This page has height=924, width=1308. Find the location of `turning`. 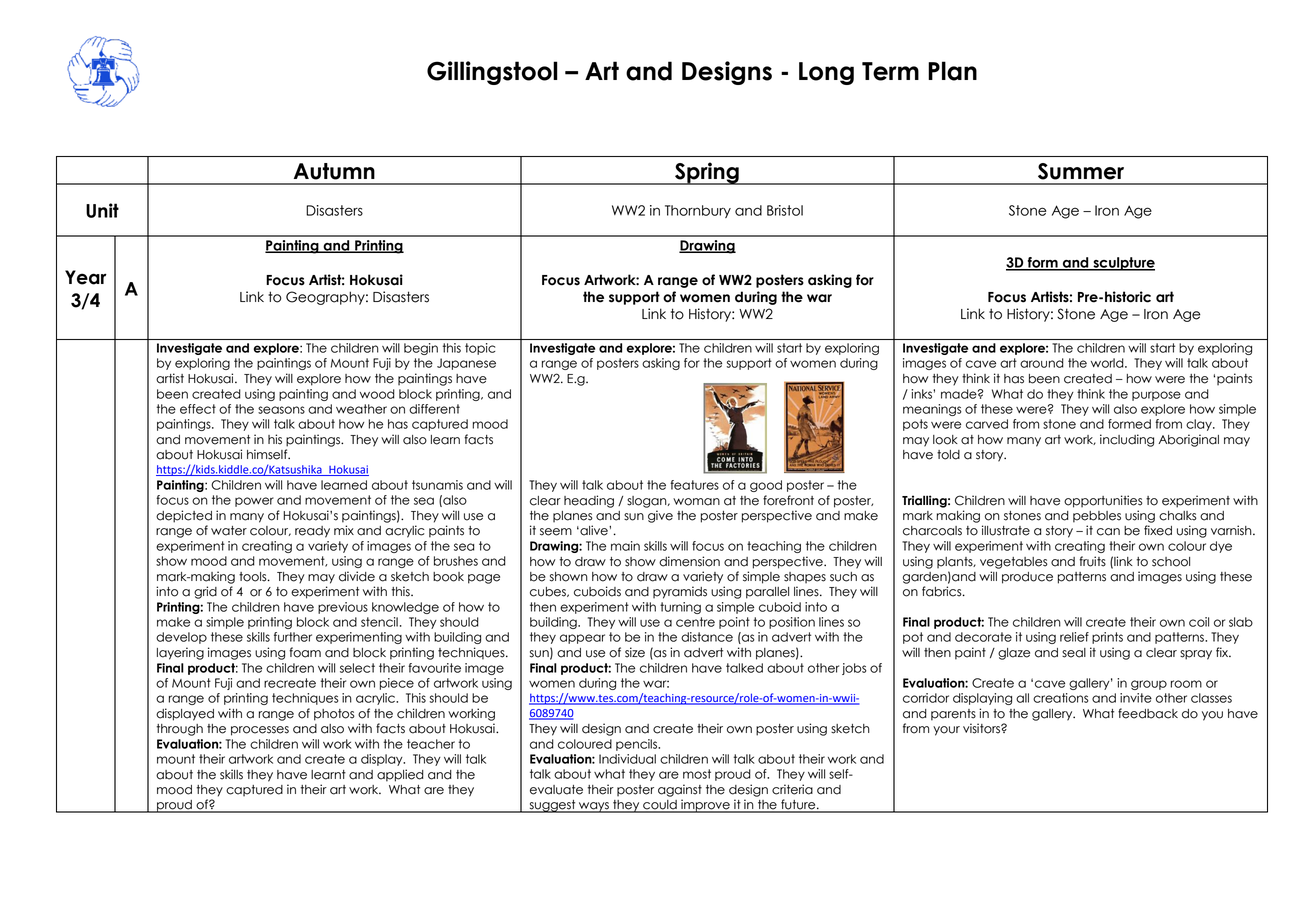

turning is located at coordinates (680, 608).
